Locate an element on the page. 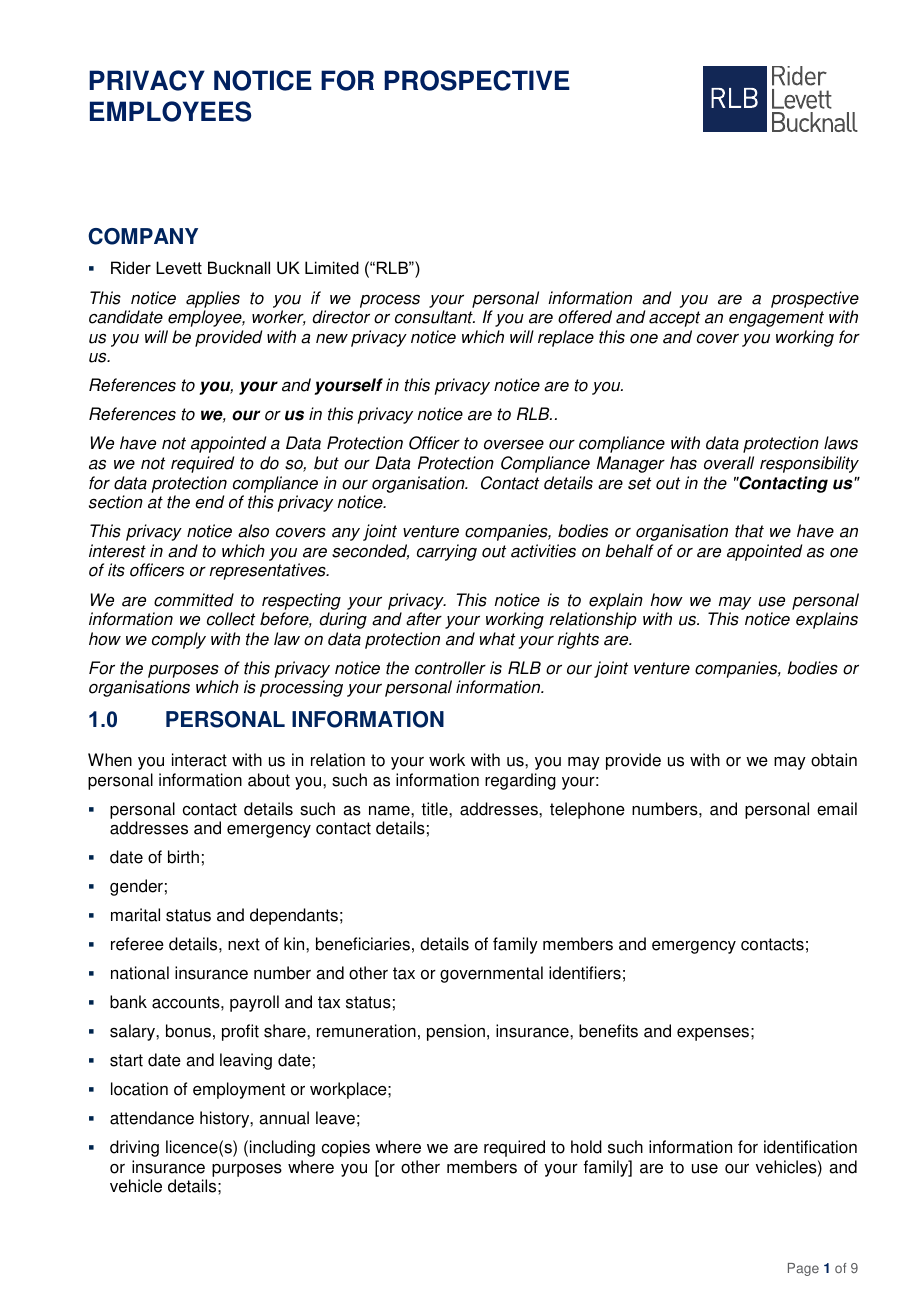 The width and height of the page is (924, 1308). driving is located at coordinates (134, 1148).
